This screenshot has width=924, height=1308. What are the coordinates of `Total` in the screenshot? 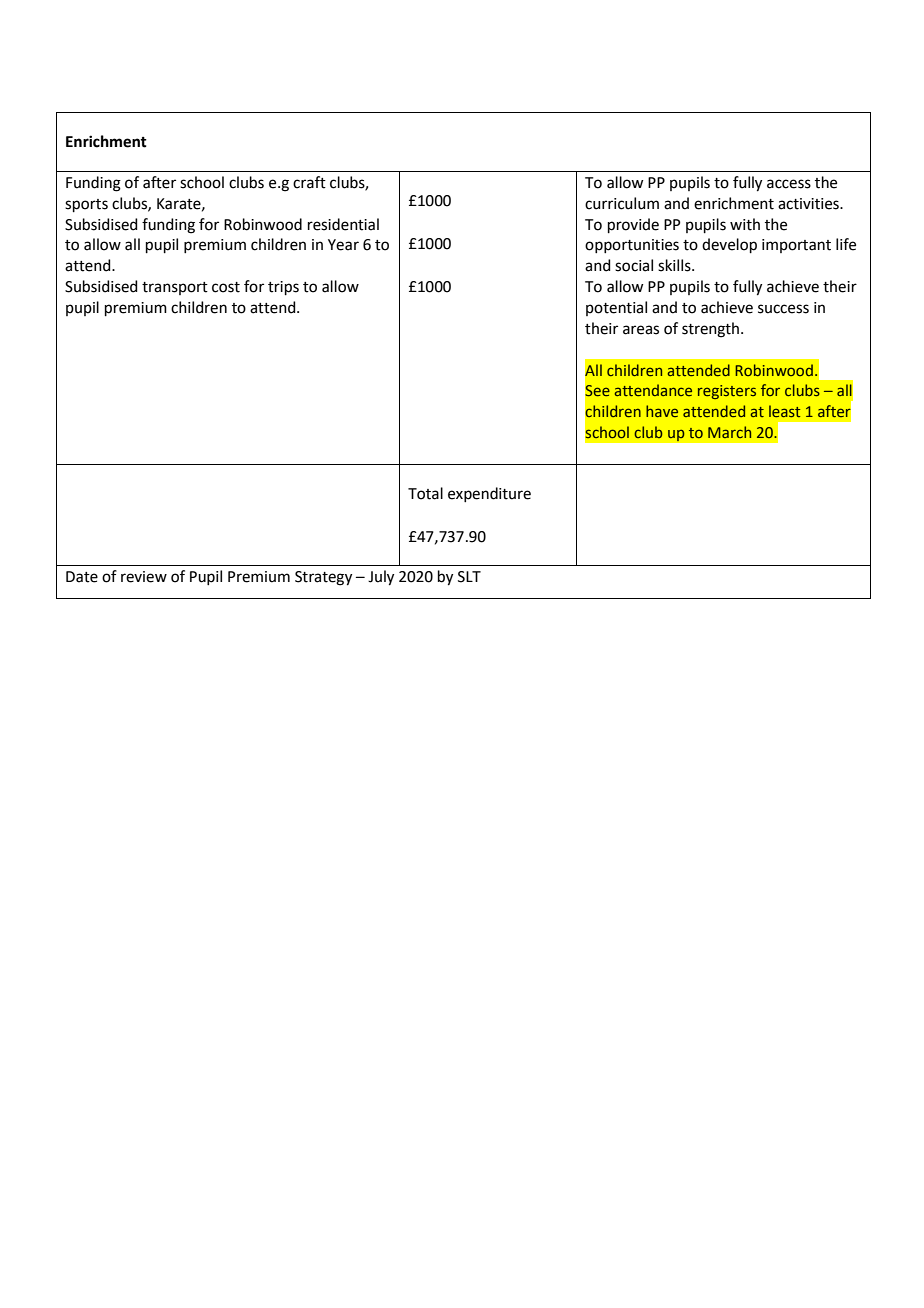 It's located at (425, 493).
